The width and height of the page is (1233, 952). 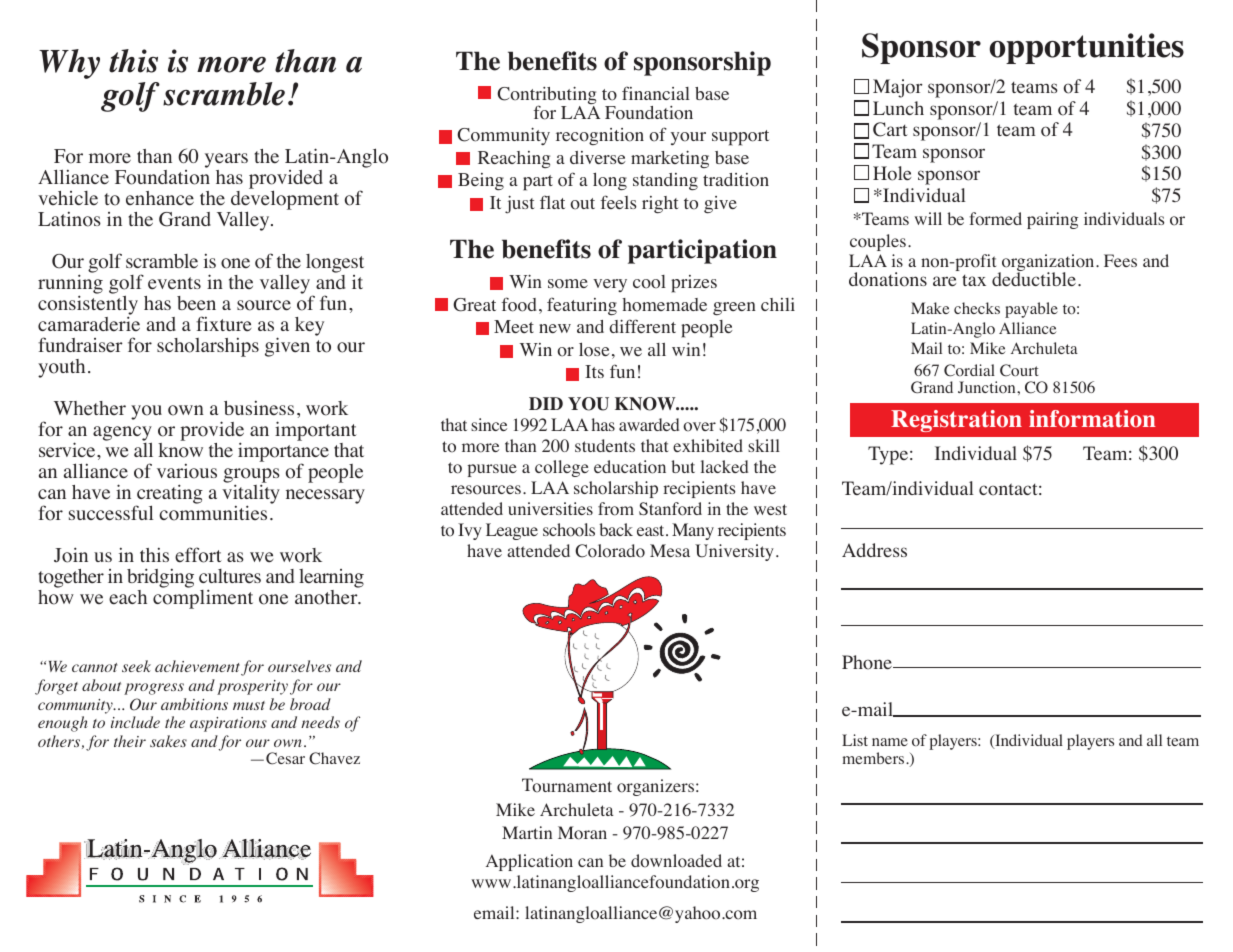 I want to click on checks, so click(x=977, y=308).
